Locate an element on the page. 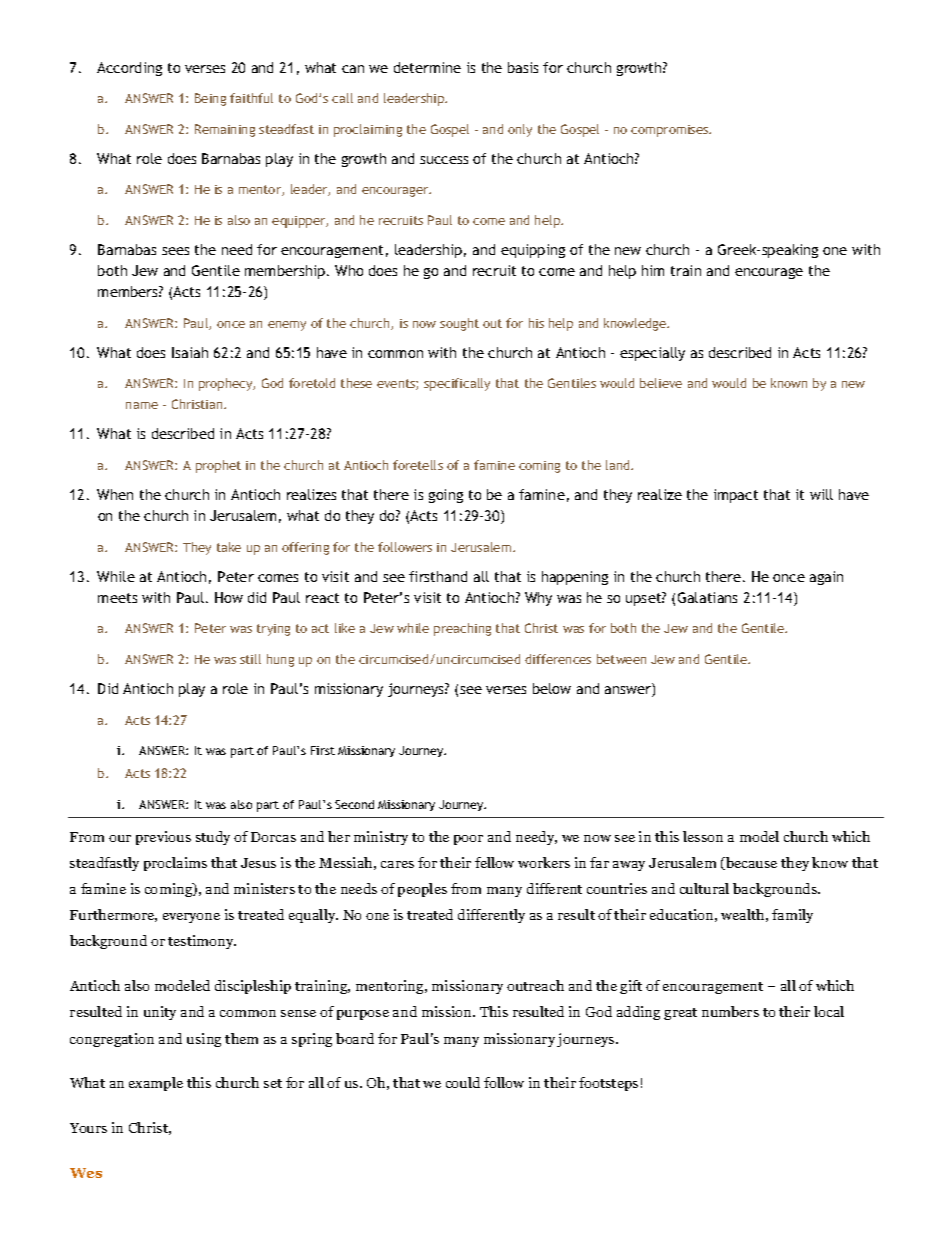 This image has width=952, height=1233. example is located at coordinates (156, 1084).
